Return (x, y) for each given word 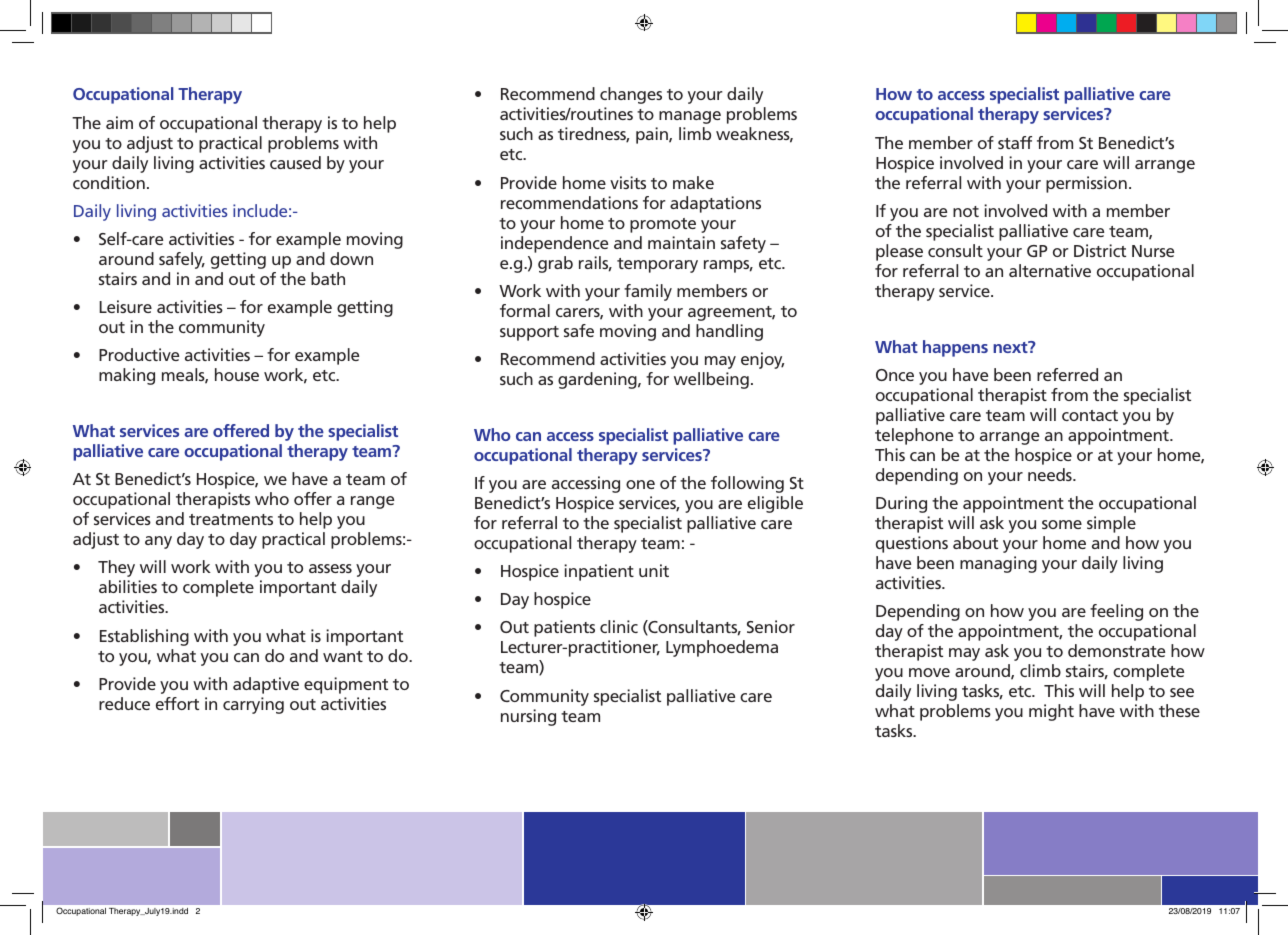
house (237, 374)
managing (998, 564)
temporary (657, 265)
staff (1015, 142)
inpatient (599, 572)
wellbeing (711, 380)
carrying (253, 705)
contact (1090, 415)
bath (328, 278)
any (158, 542)
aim (119, 122)
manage (690, 117)
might (1051, 712)
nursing (528, 717)
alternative (1050, 270)
